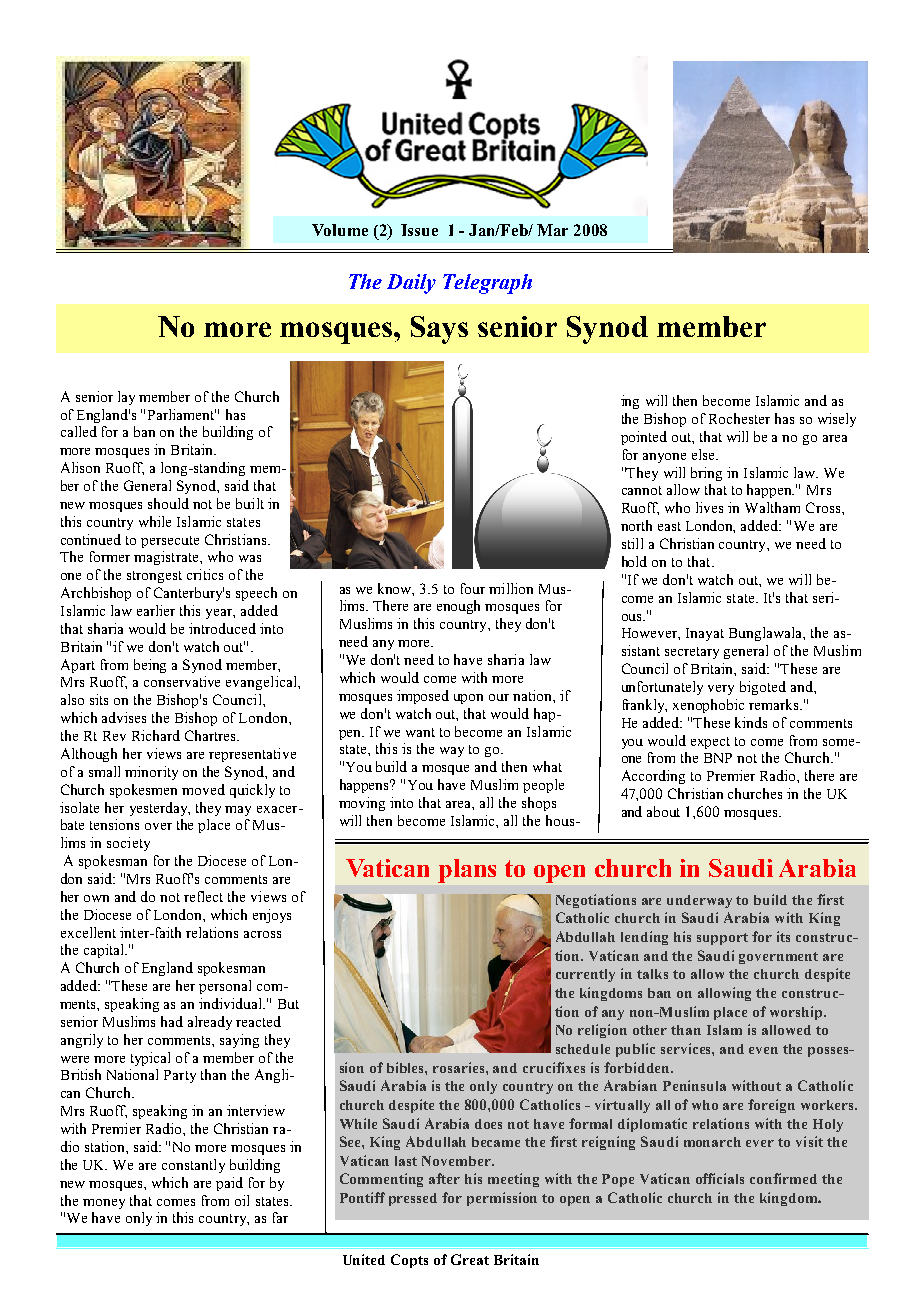 The width and height of the image is (924, 1308). I want to click on Volume, so click(340, 230).
